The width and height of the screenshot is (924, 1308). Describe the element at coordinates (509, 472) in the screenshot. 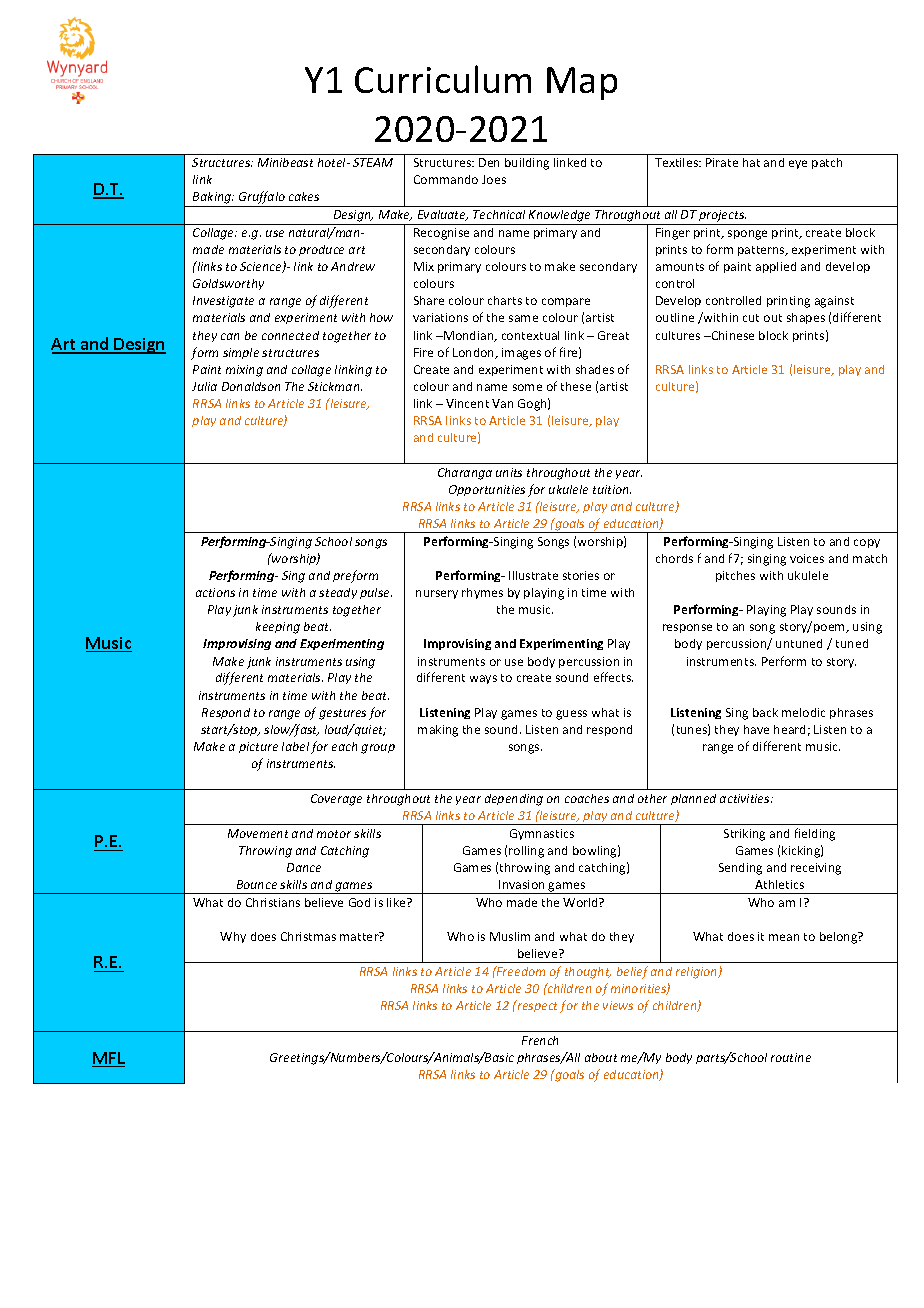

I see `units` at that location.
